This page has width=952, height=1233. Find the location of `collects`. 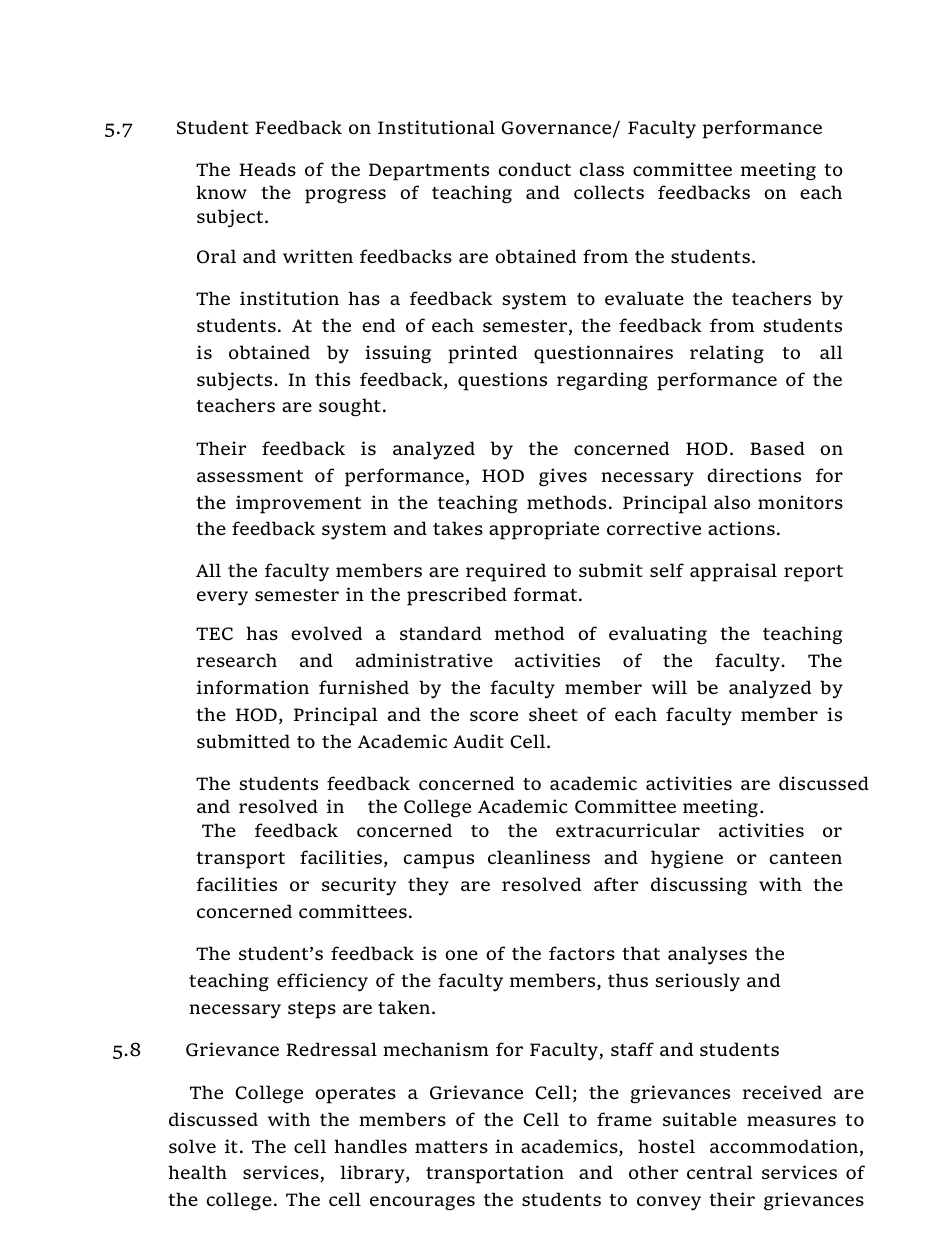

collects is located at coordinates (609, 192).
